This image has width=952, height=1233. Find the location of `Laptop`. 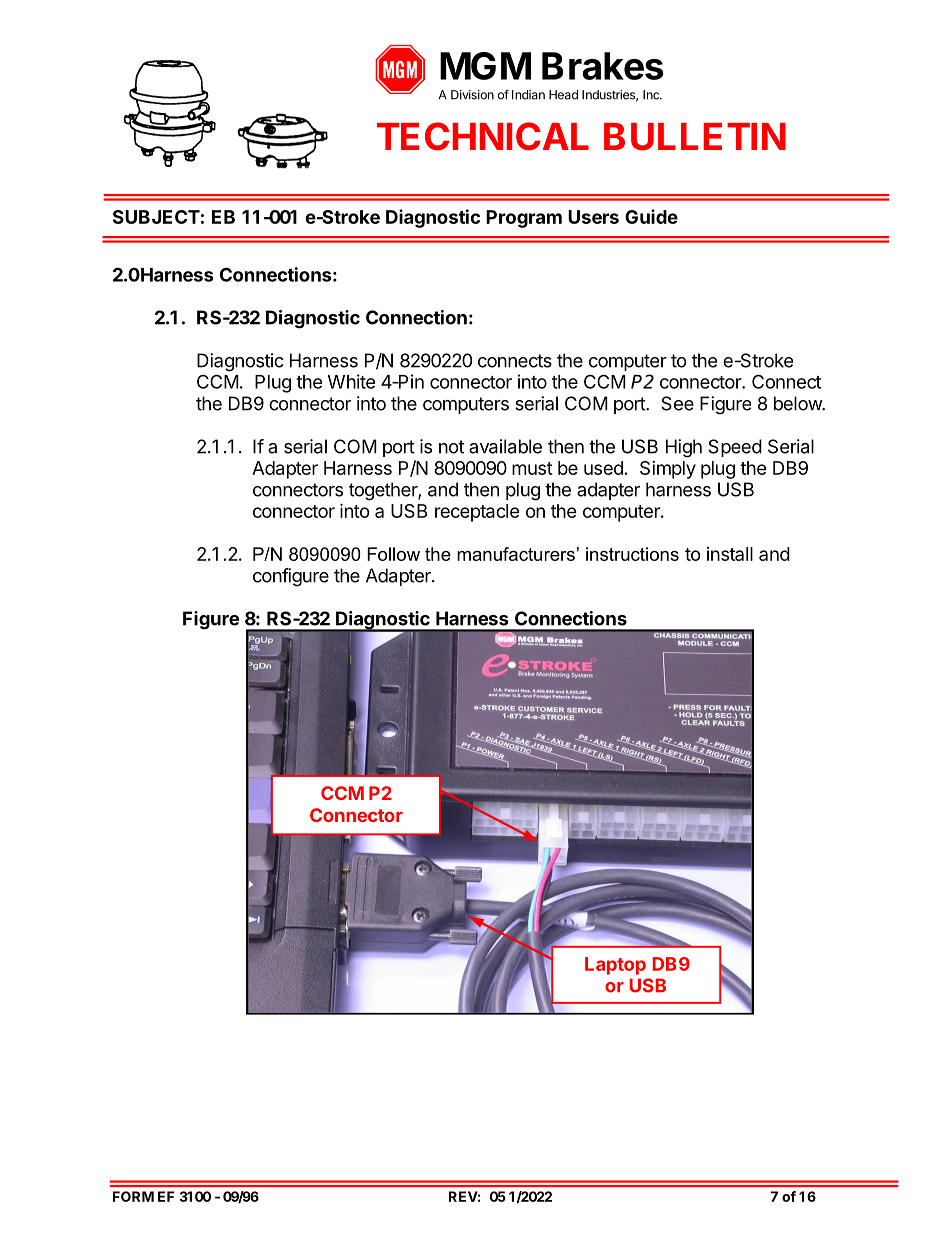

Laptop is located at coordinates (615, 966).
